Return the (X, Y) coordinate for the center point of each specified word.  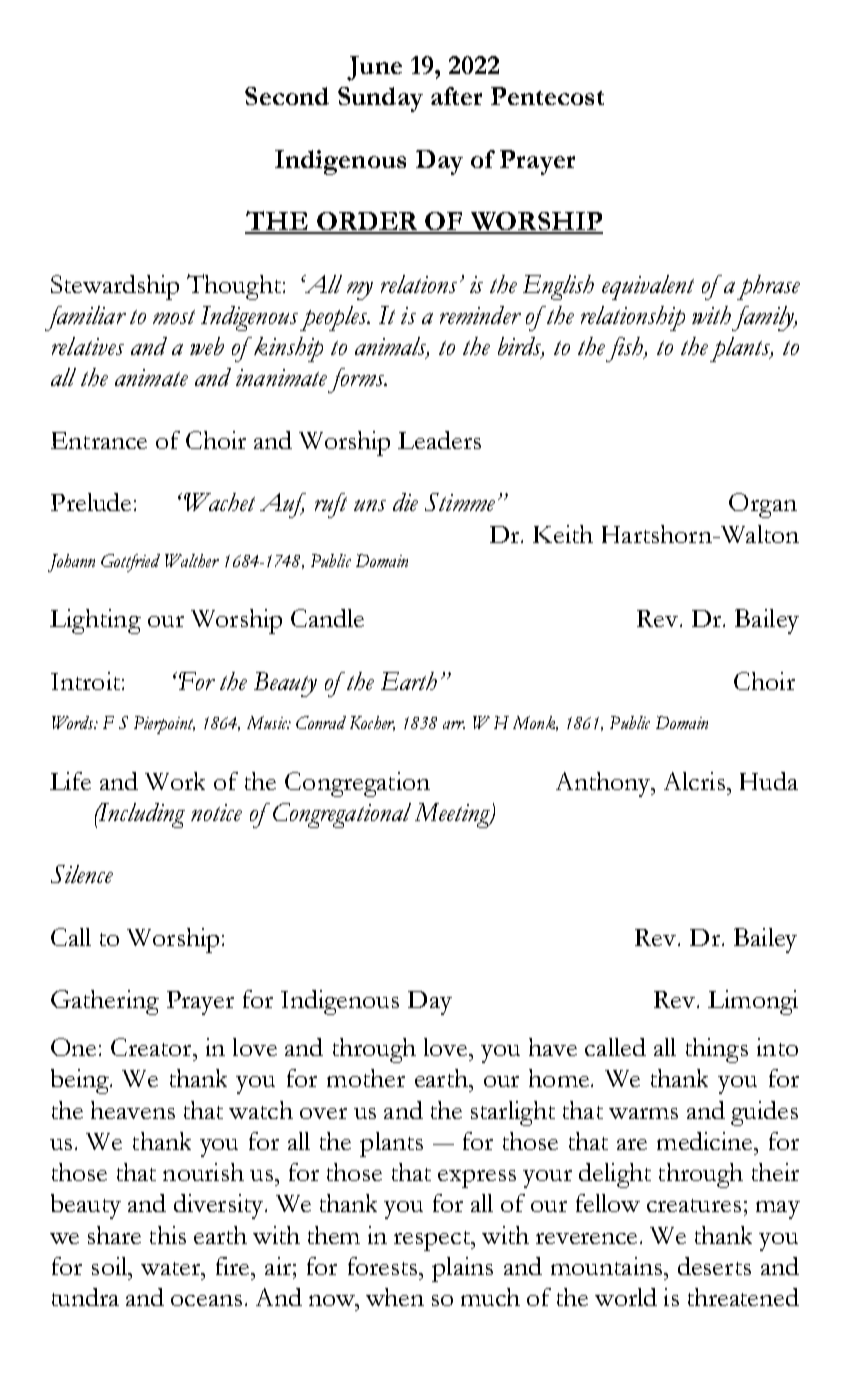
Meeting (453, 815)
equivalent (648, 287)
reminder (480, 315)
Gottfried (130, 563)
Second (287, 96)
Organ (763, 505)
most (174, 317)
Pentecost (547, 96)
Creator (152, 1047)
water (172, 1268)
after (456, 96)
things (717, 1050)
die (405, 502)
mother (366, 1078)
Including (141, 815)
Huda (769, 781)
